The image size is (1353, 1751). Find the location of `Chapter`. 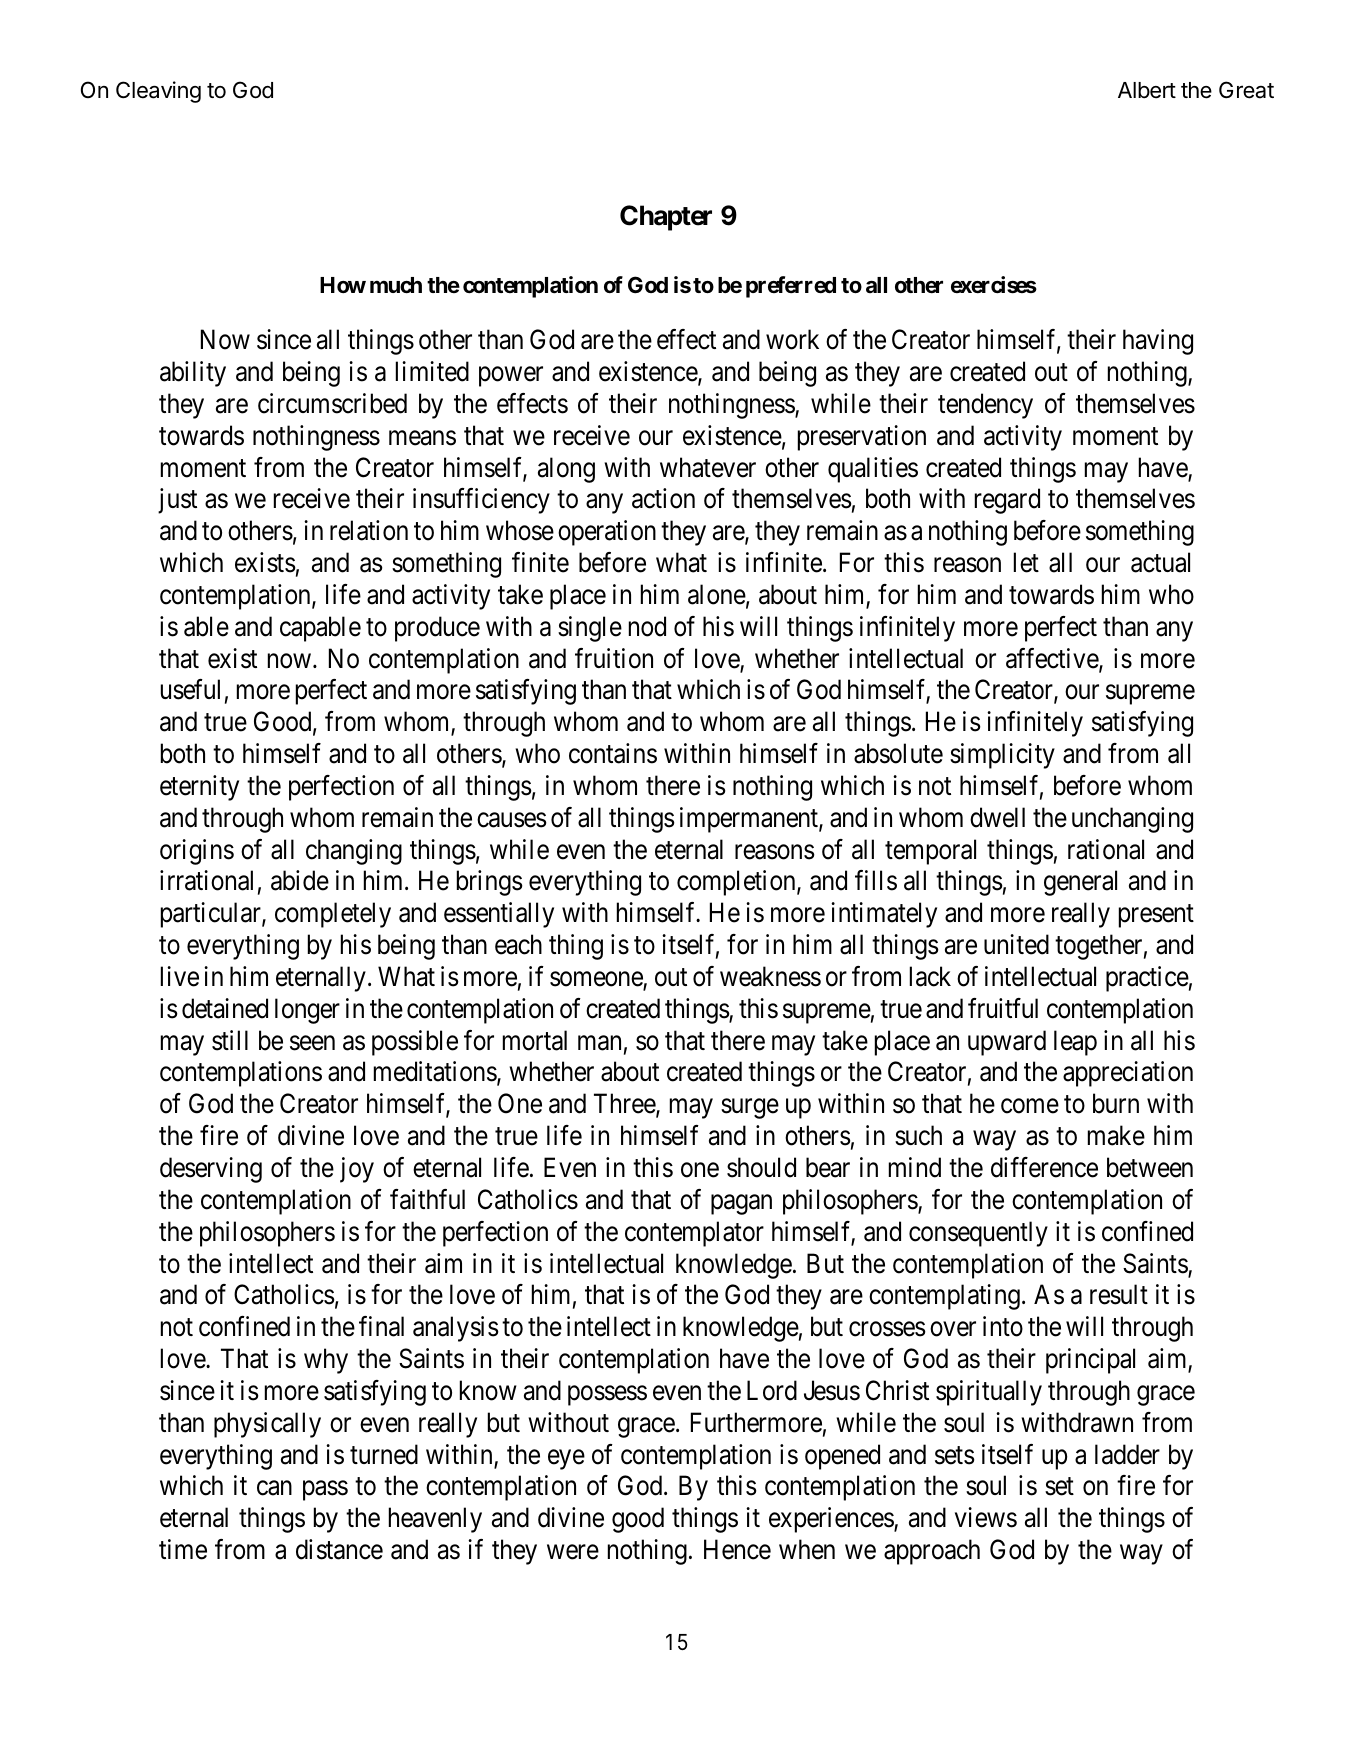

Chapter is located at coordinates (666, 218).
